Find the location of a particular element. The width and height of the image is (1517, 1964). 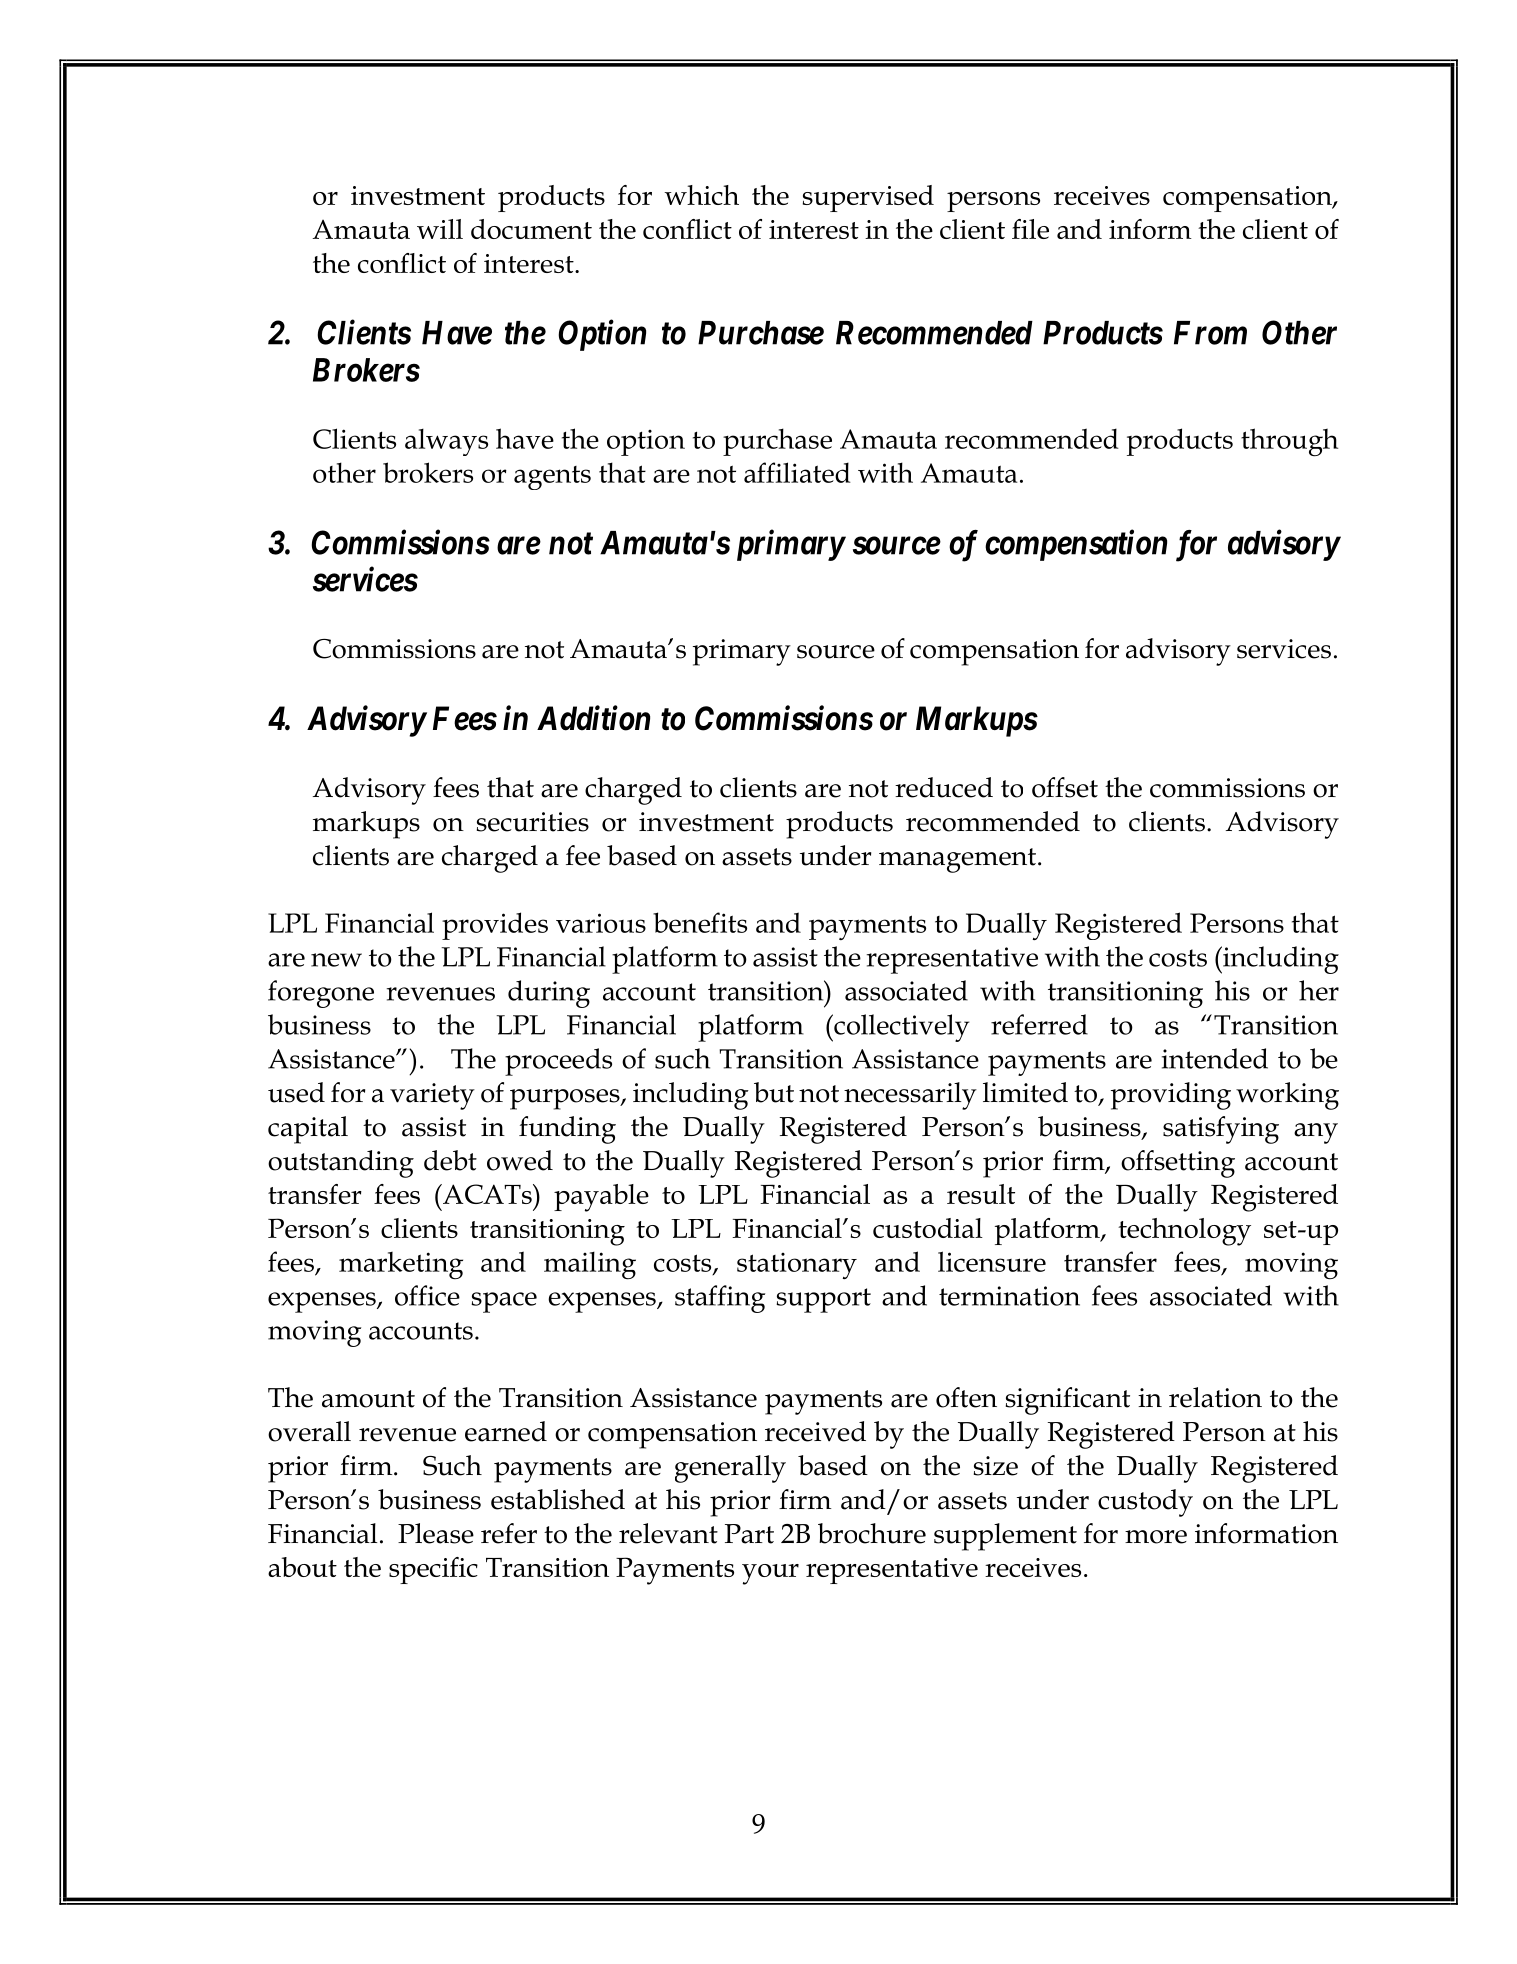

reduced is located at coordinates (944, 787).
